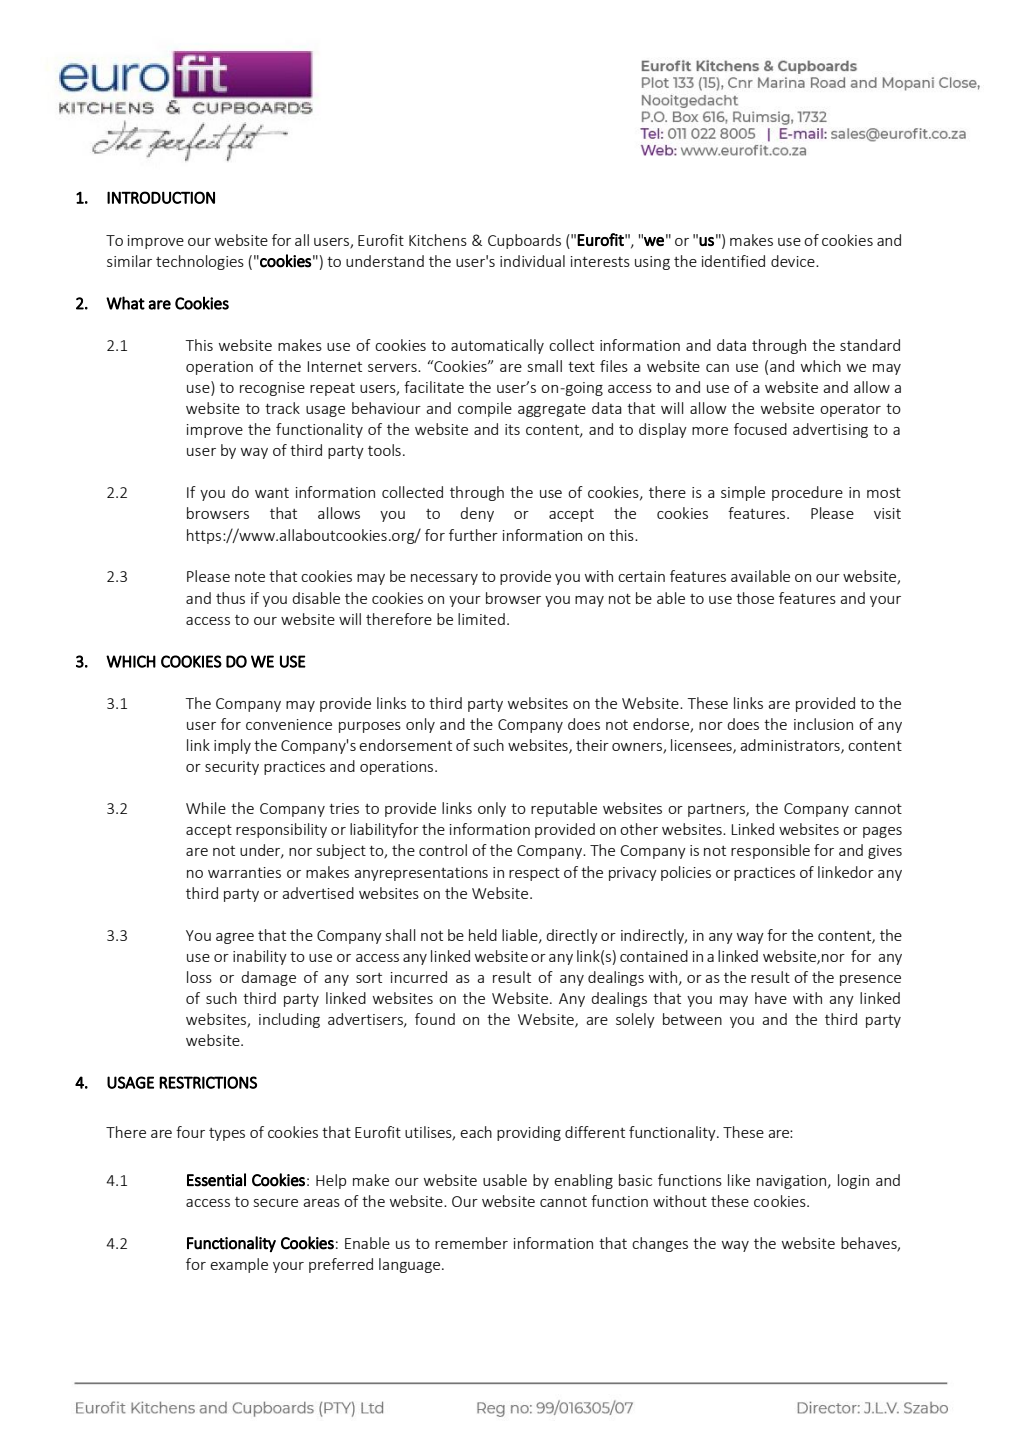  What do you see at coordinates (200, 262) in the screenshot?
I see `technologies` at bounding box center [200, 262].
